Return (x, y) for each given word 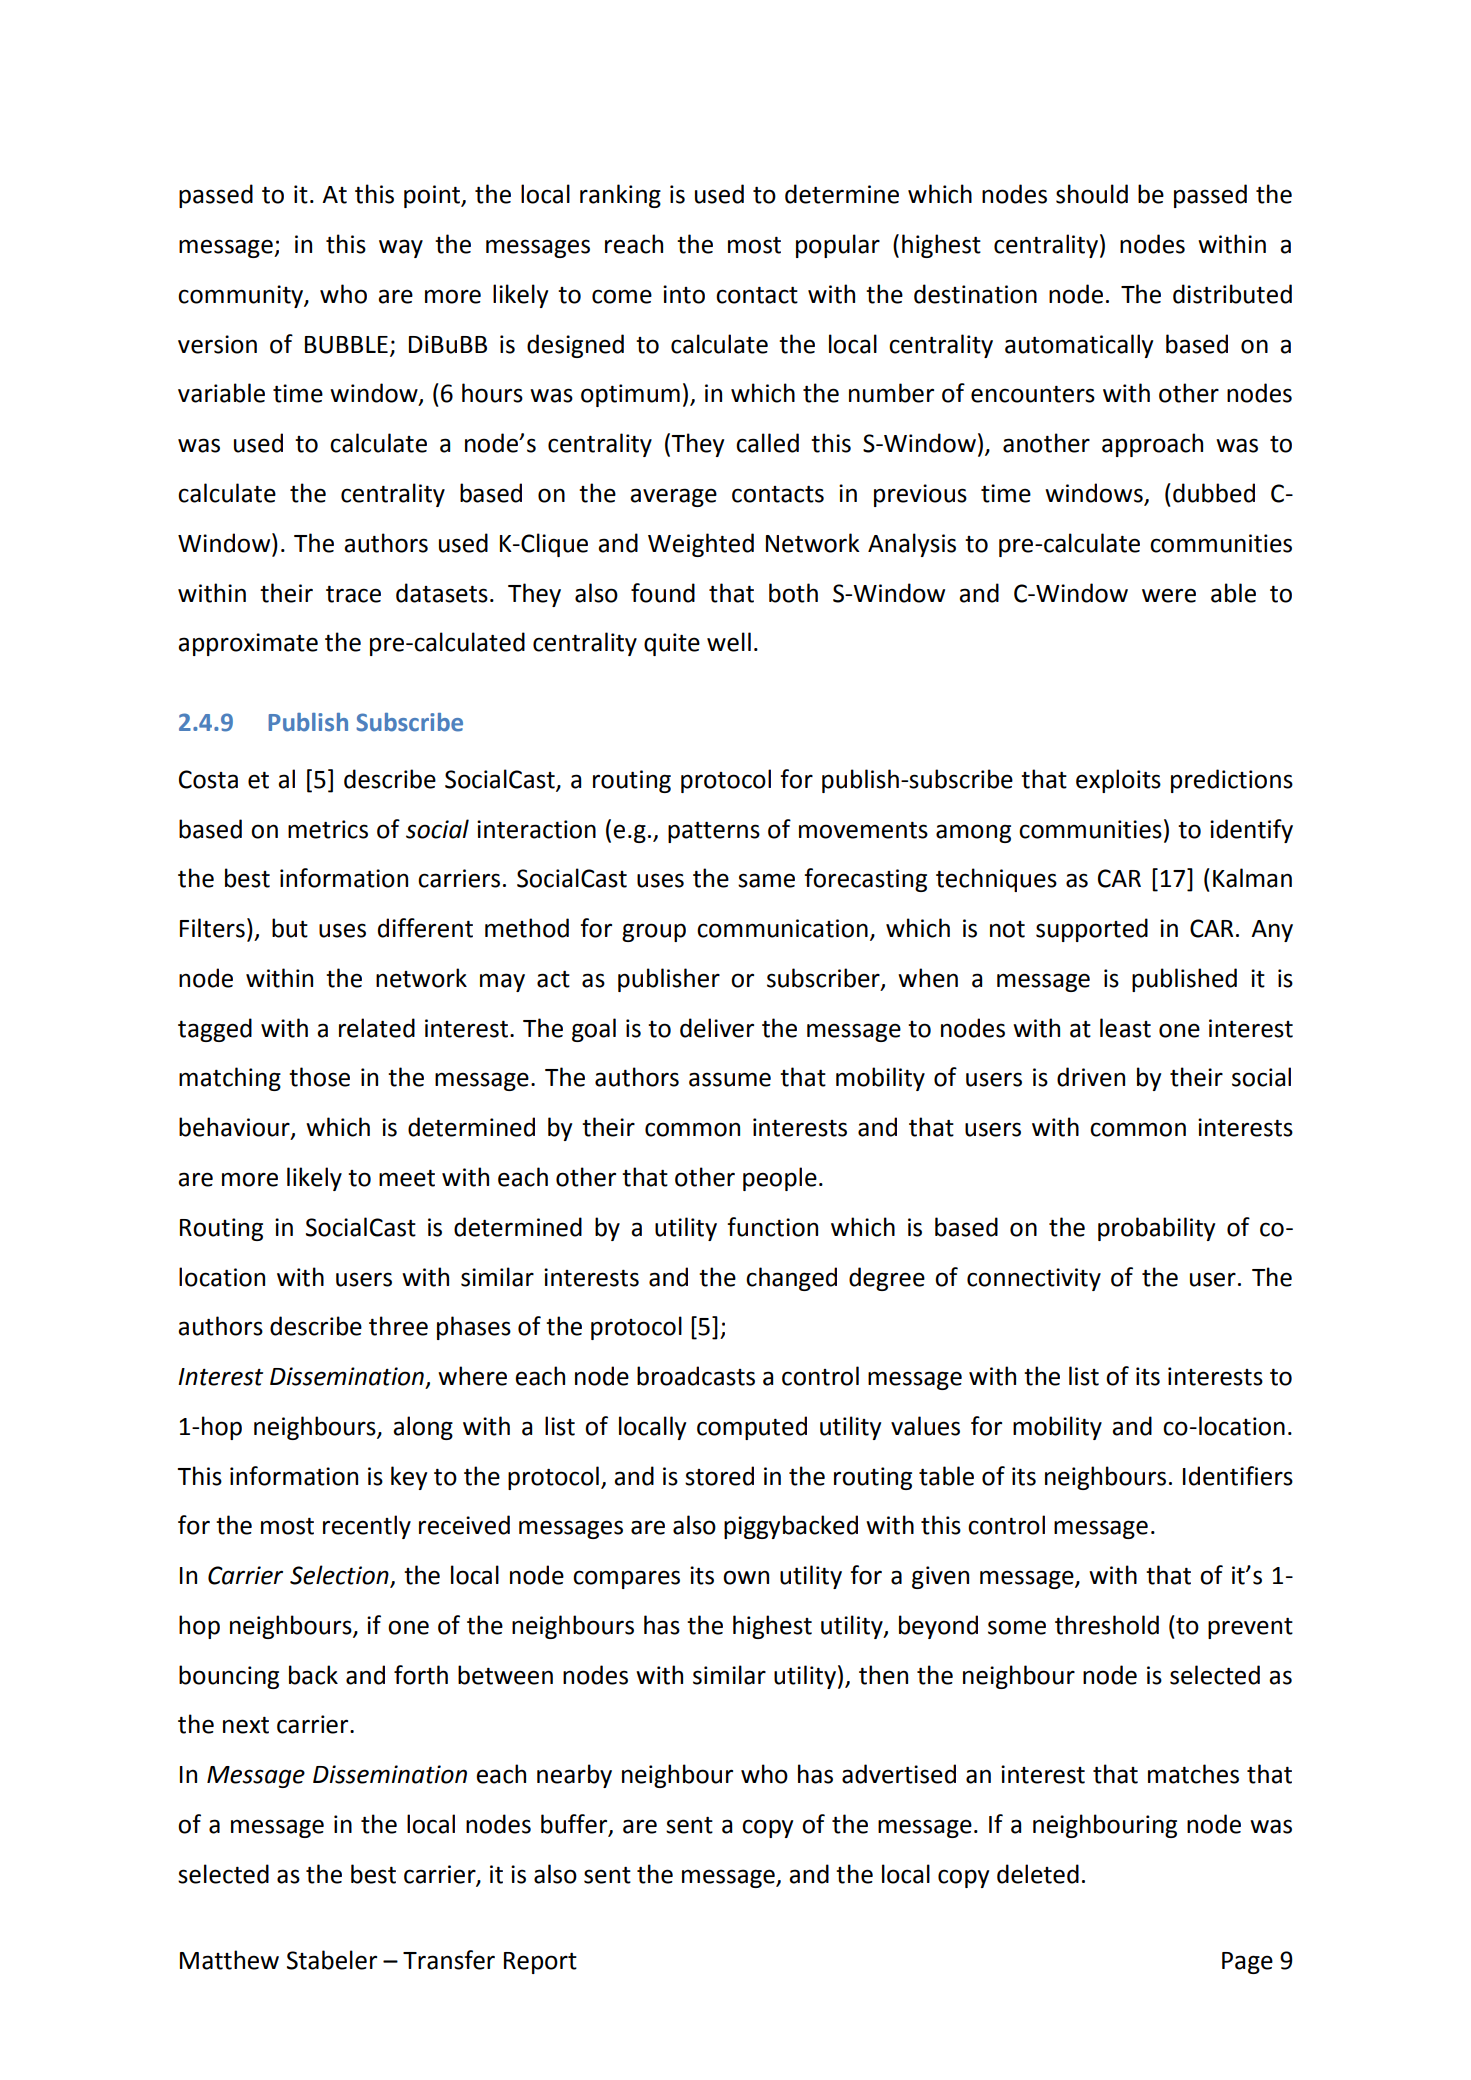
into (684, 294)
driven (1091, 1077)
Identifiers (1238, 1476)
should (1092, 194)
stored (719, 1476)
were (1169, 595)
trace (353, 594)
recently (367, 1527)
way (401, 248)
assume (730, 1079)
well (729, 642)
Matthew (229, 1960)
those (319, 1077)
